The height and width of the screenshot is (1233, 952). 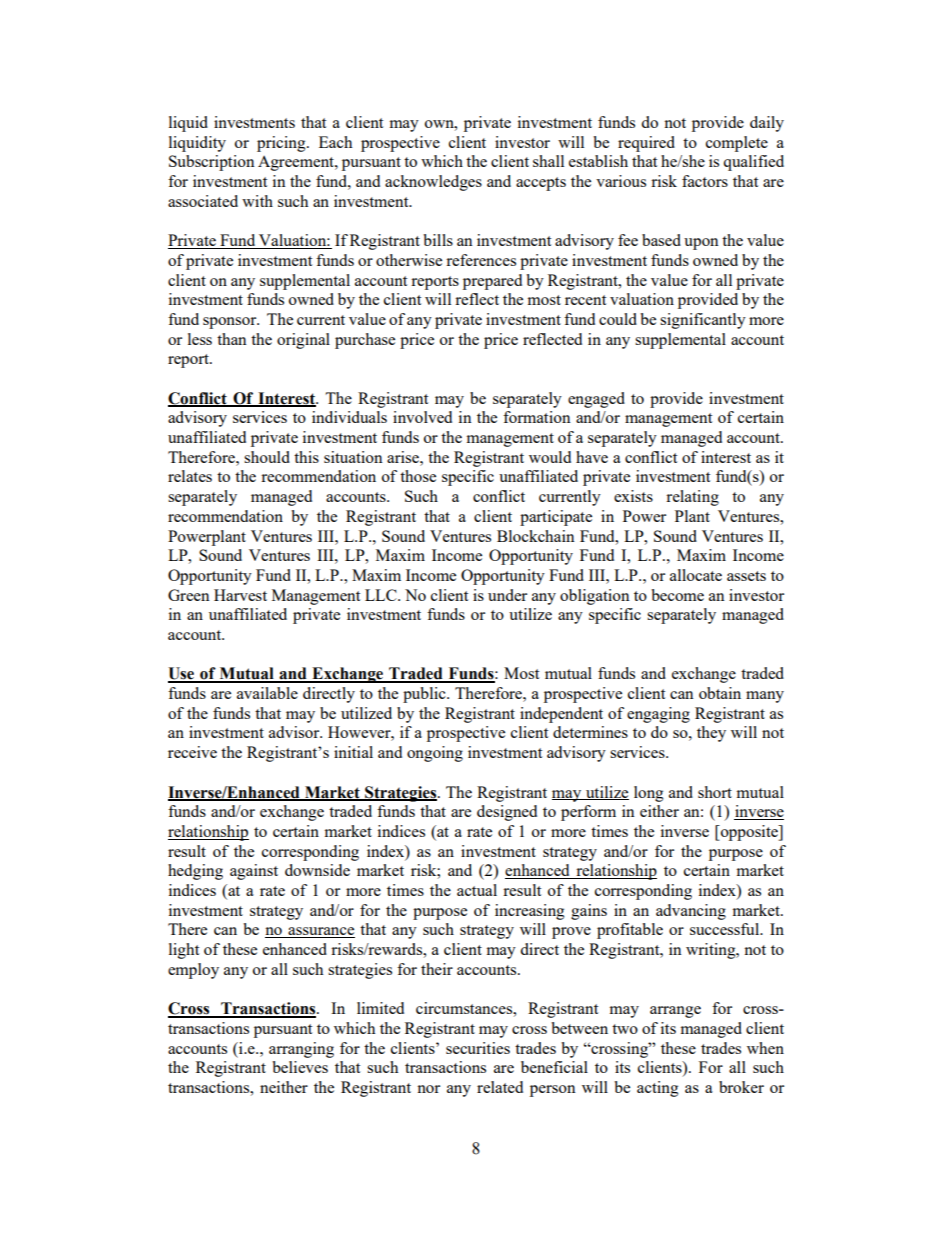 What do you see at coordinates (282, 144) in the screenshot?
I see `pricing` at bounding box center [282, 144].
